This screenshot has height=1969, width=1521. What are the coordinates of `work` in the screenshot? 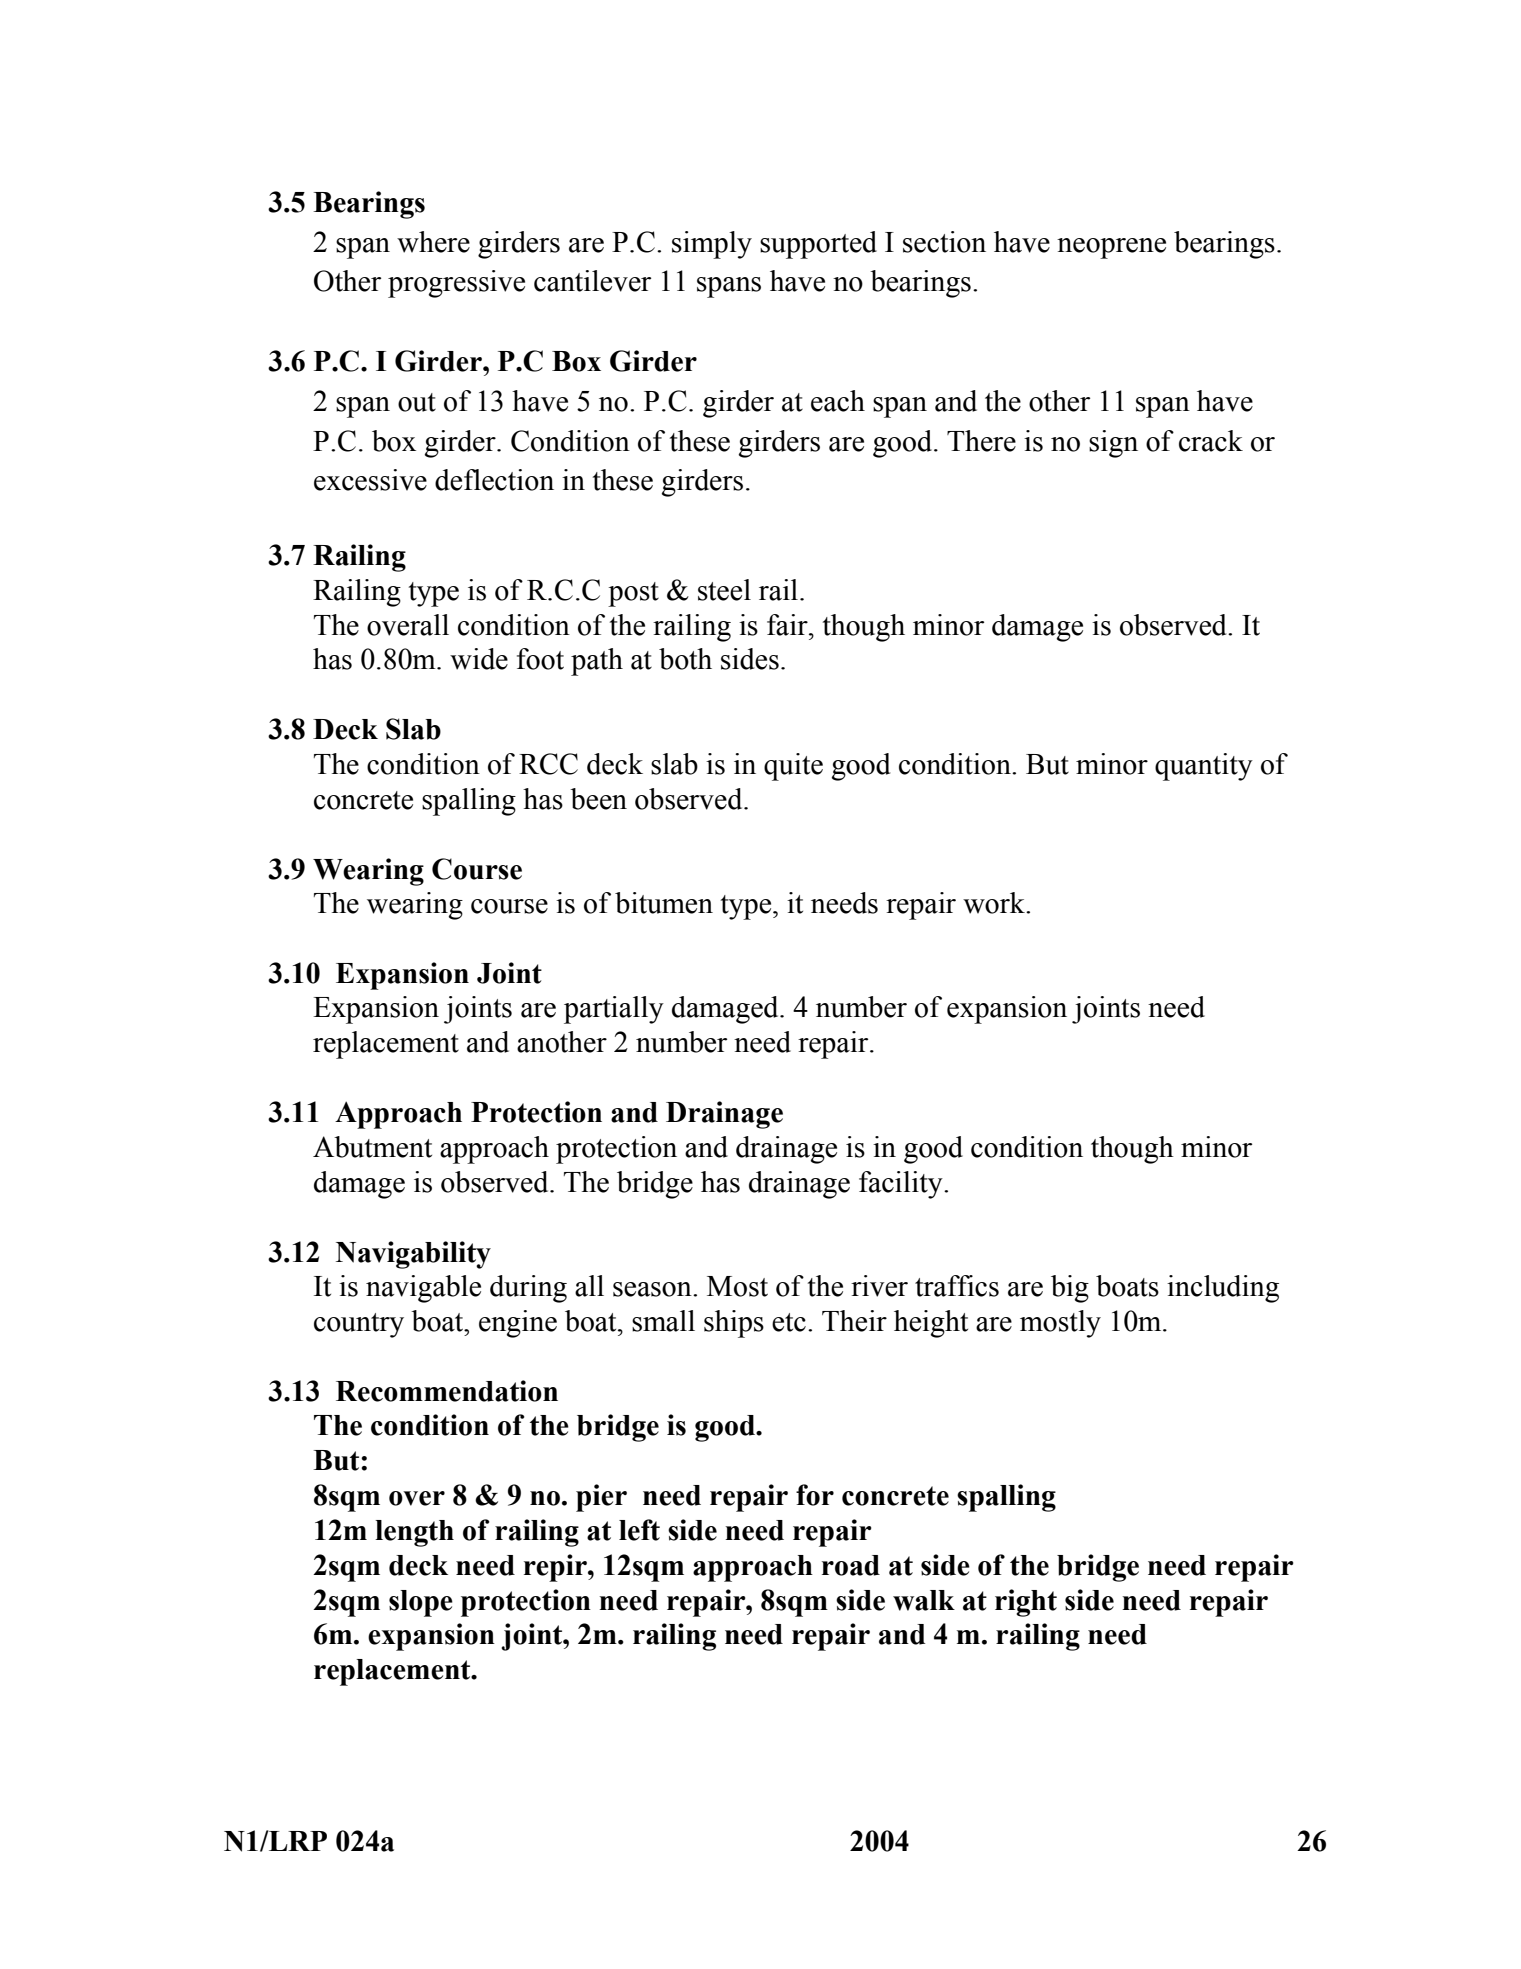 It's located at (995, 903).
